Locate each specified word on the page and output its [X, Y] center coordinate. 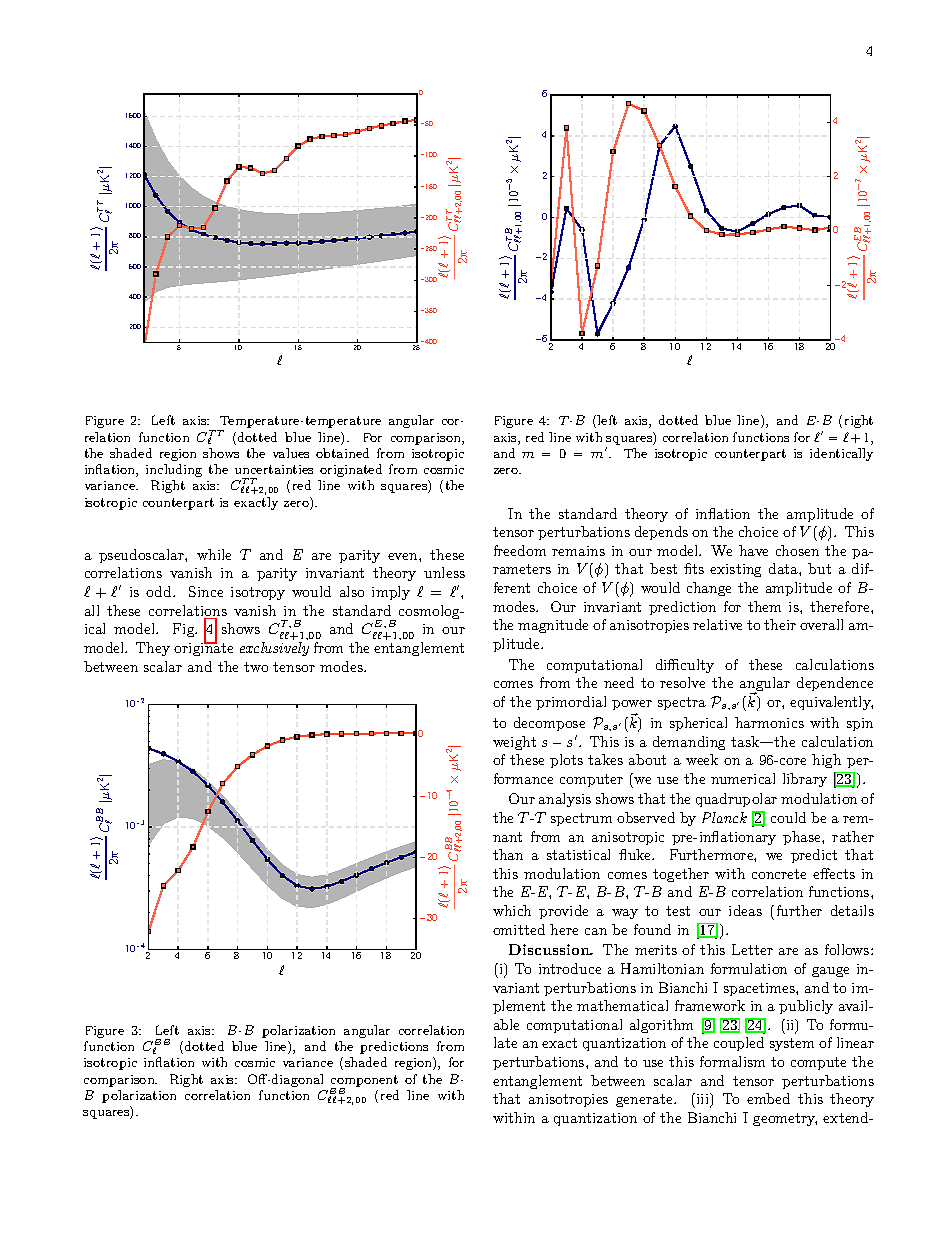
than [508, 854]
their [780, 624]
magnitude [553, 626]
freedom [520, 550]
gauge [830, 972]
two [256, 667]
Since [206, 591]
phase [803, 838]
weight [514, 743]
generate [645, 1100]
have [753, 550]
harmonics [769, 722]
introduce [570, 968]
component [364, 1082]
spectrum [581, 819]
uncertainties [274, 469]
